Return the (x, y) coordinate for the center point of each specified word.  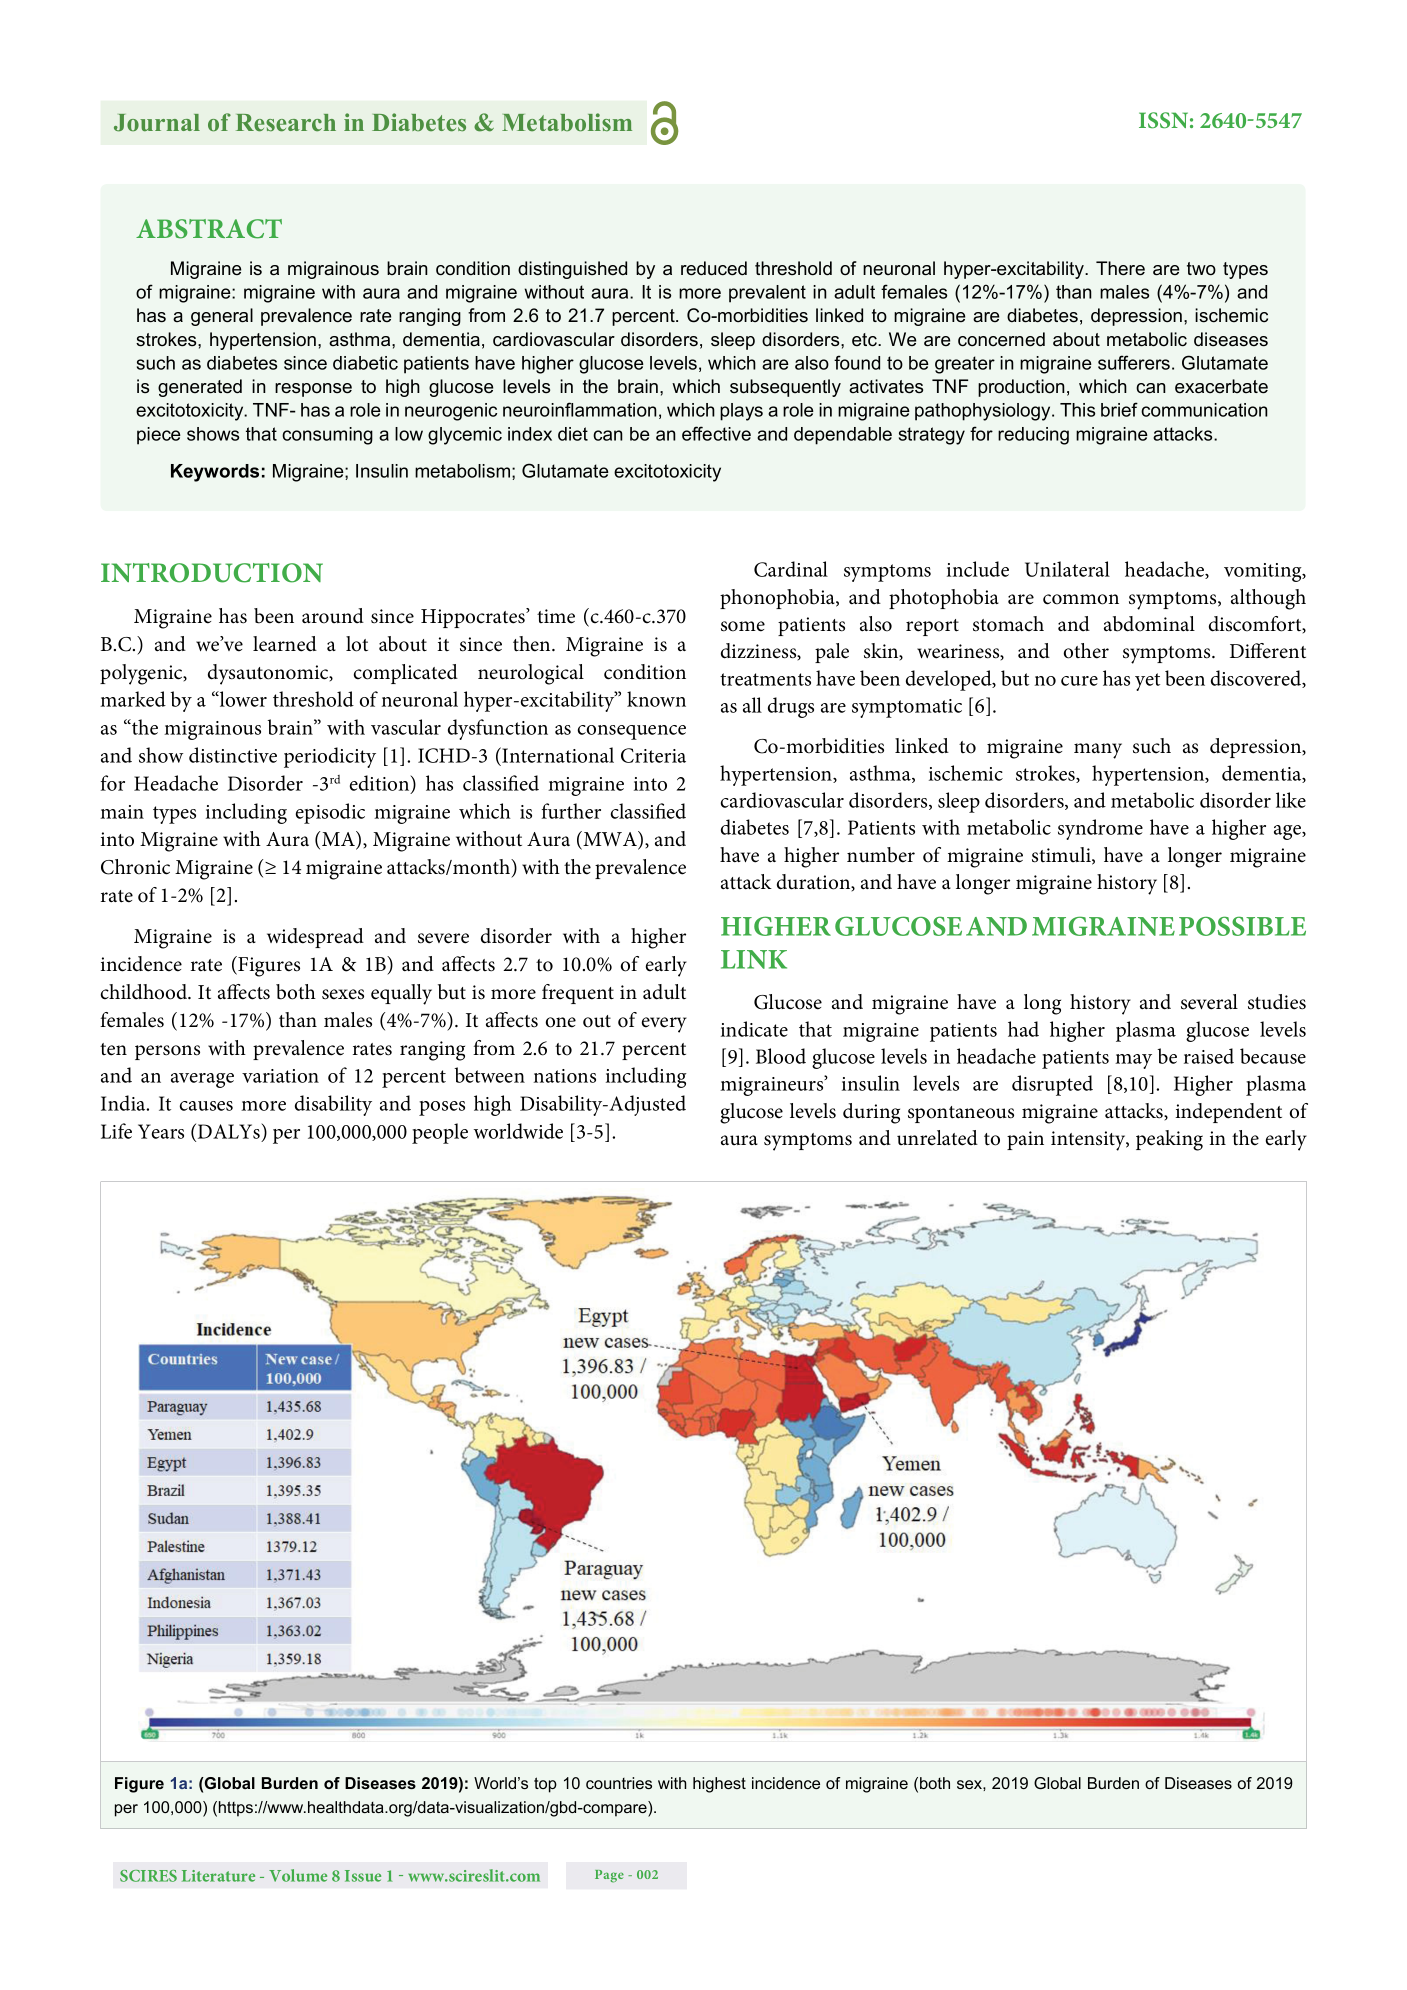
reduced (714, 268)
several (1209, 1002)
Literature (218, 1876)
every (664, 1025)
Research (286, 123)
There (1120, 268)
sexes (343, 994)
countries (619, 1783)
